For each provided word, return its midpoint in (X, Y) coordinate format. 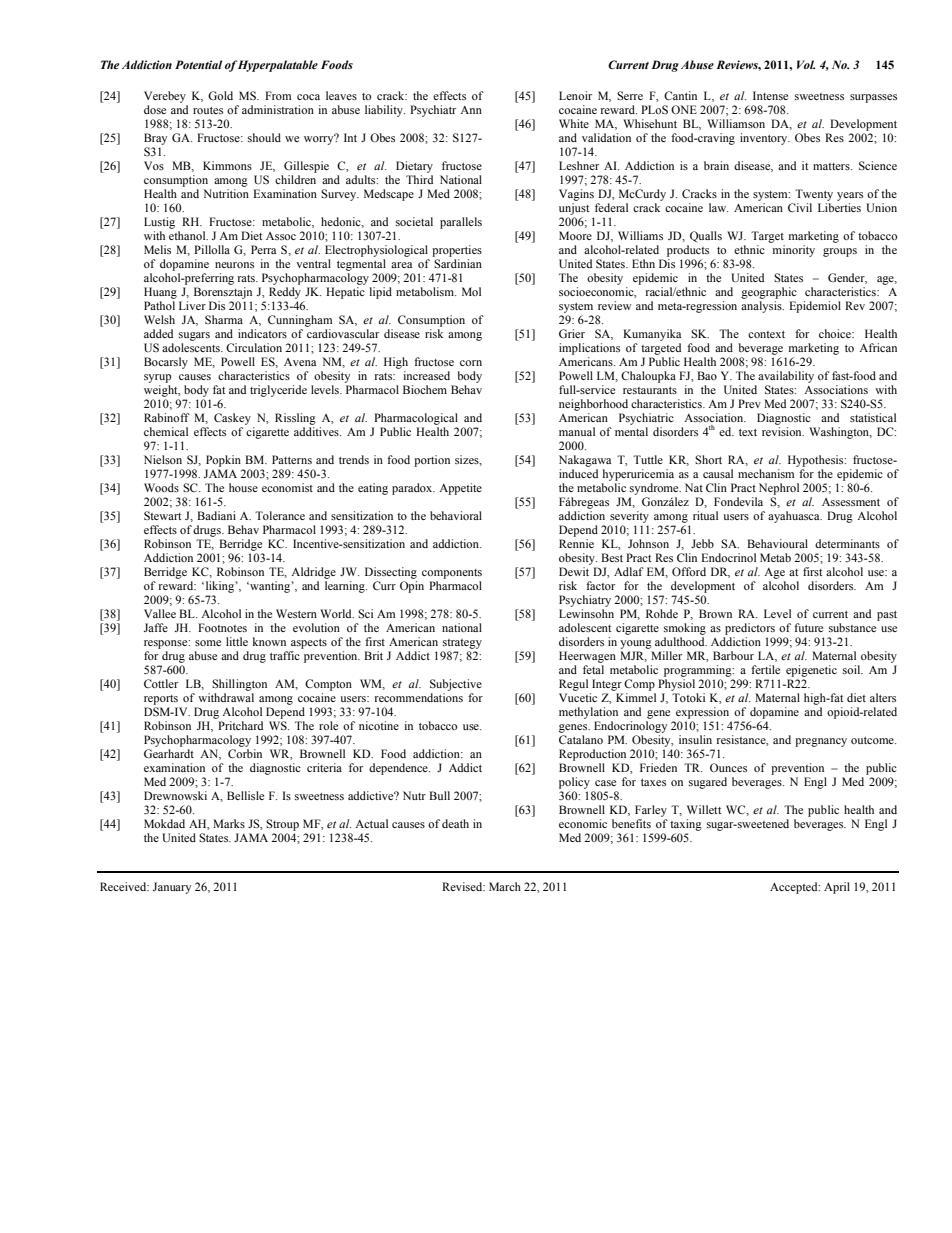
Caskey (232, 419)
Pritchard (240, 725)
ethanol (188, 235)
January (172, 888)
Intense (770, 95)
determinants (847, 543)
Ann (471, 110)
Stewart (163, 515)
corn (471, 363)
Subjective (456, 685)
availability (786, 377)
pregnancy (821, 742)
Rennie (576, 543)
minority (794, 251)
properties (457, 251)
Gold (220, 95)
